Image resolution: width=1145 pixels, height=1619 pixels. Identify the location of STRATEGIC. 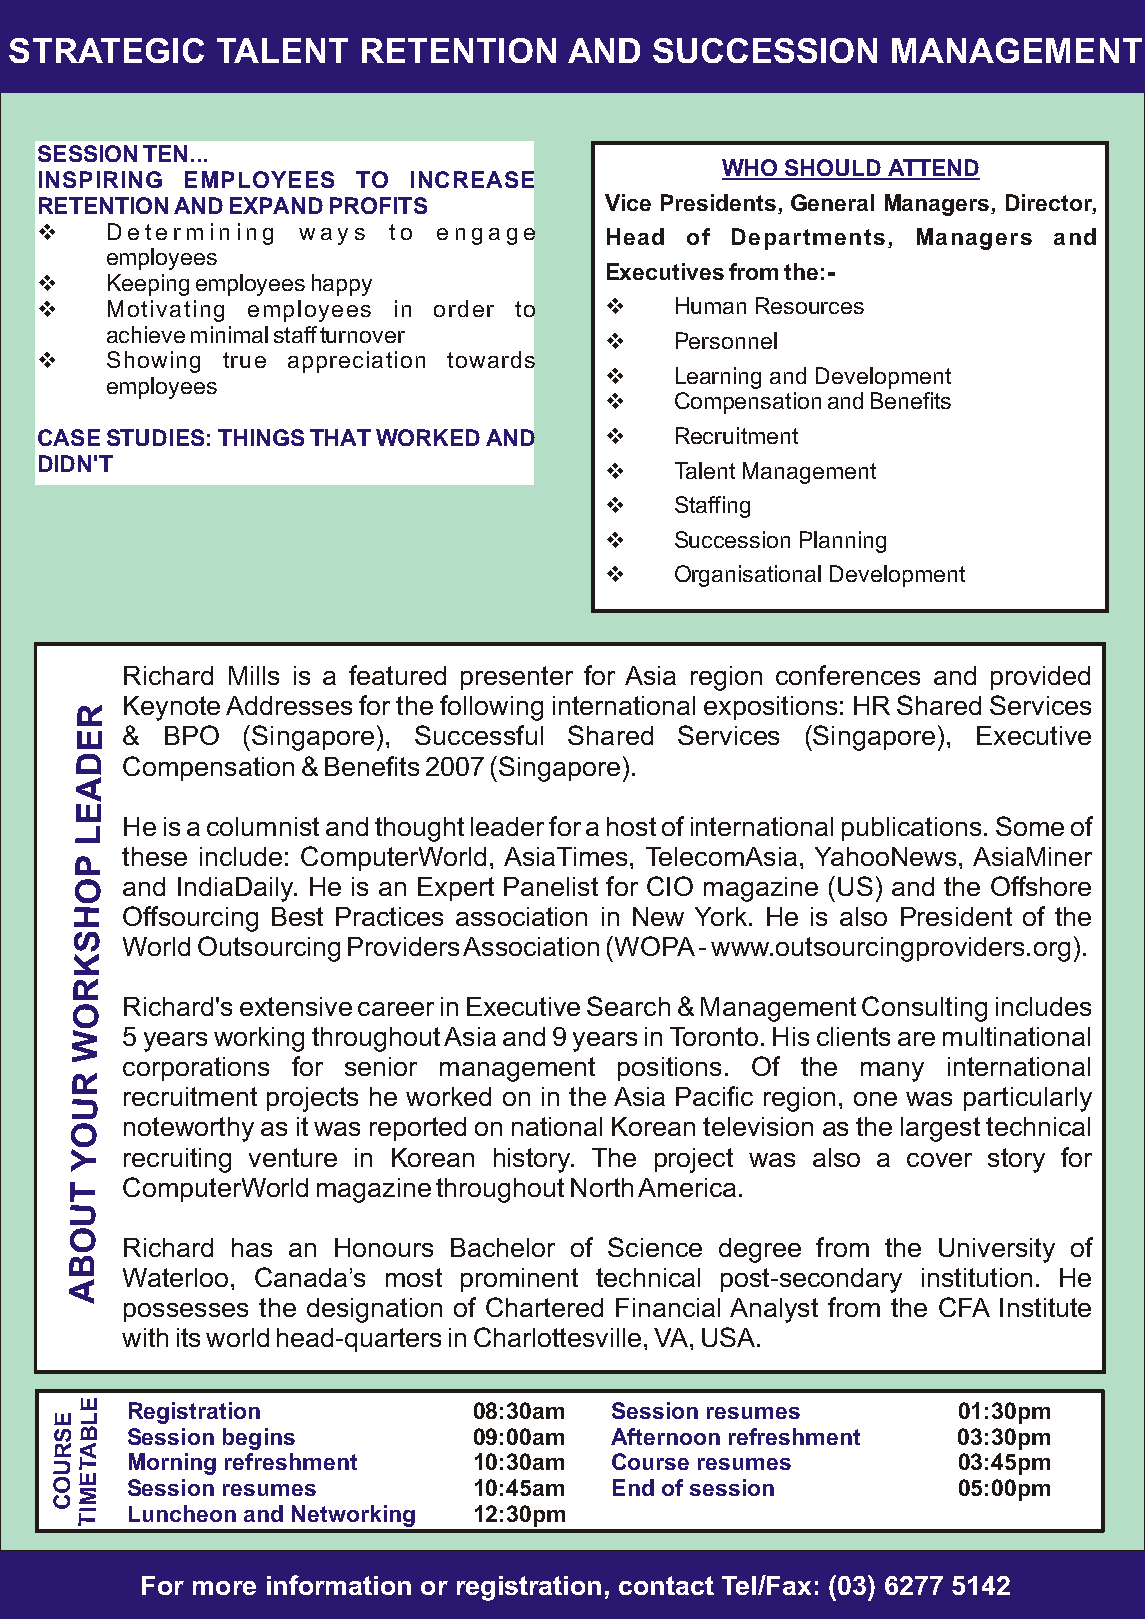
(106, 50).
